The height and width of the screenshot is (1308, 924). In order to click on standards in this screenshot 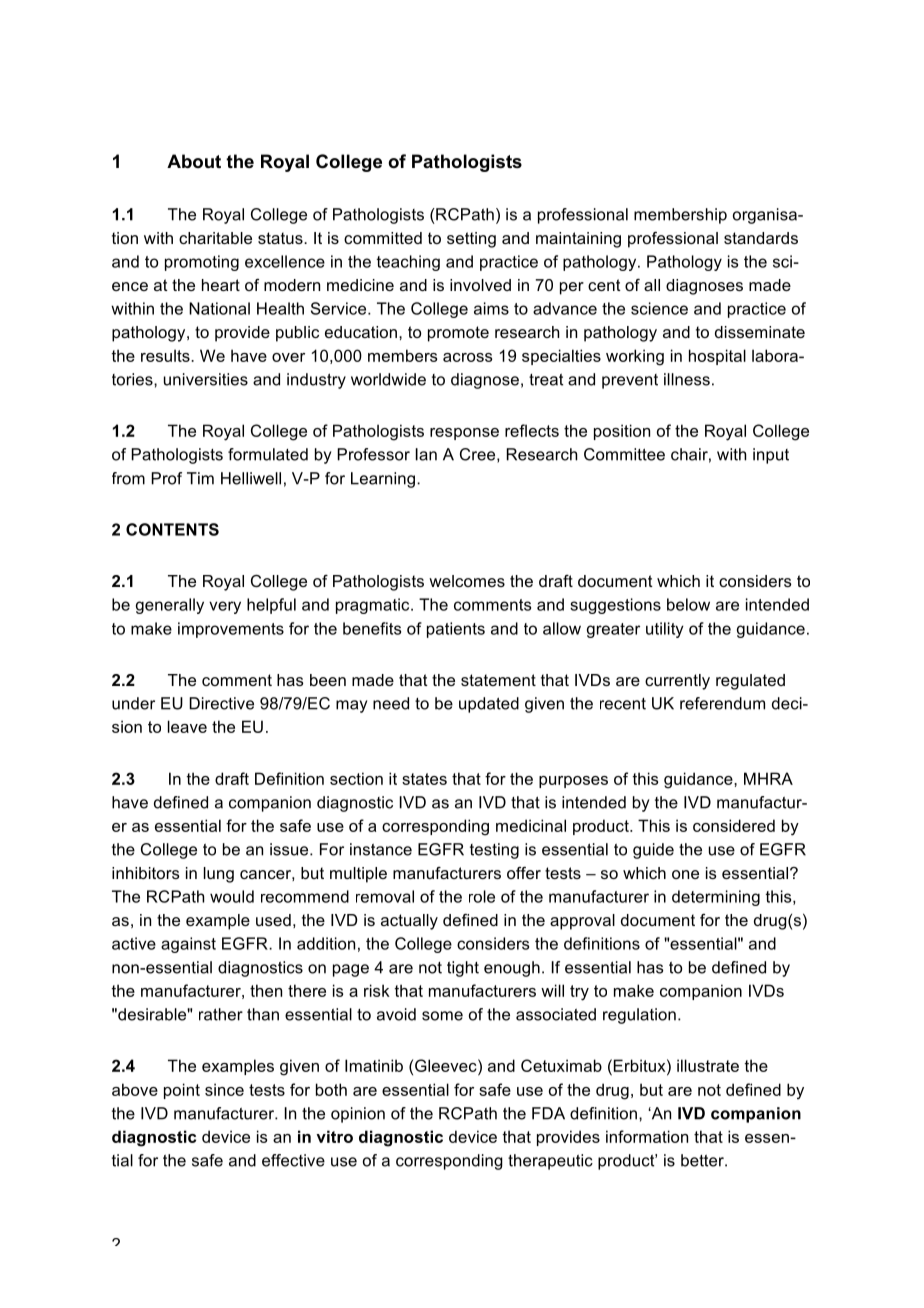, I will do `click(761, 238)`.
